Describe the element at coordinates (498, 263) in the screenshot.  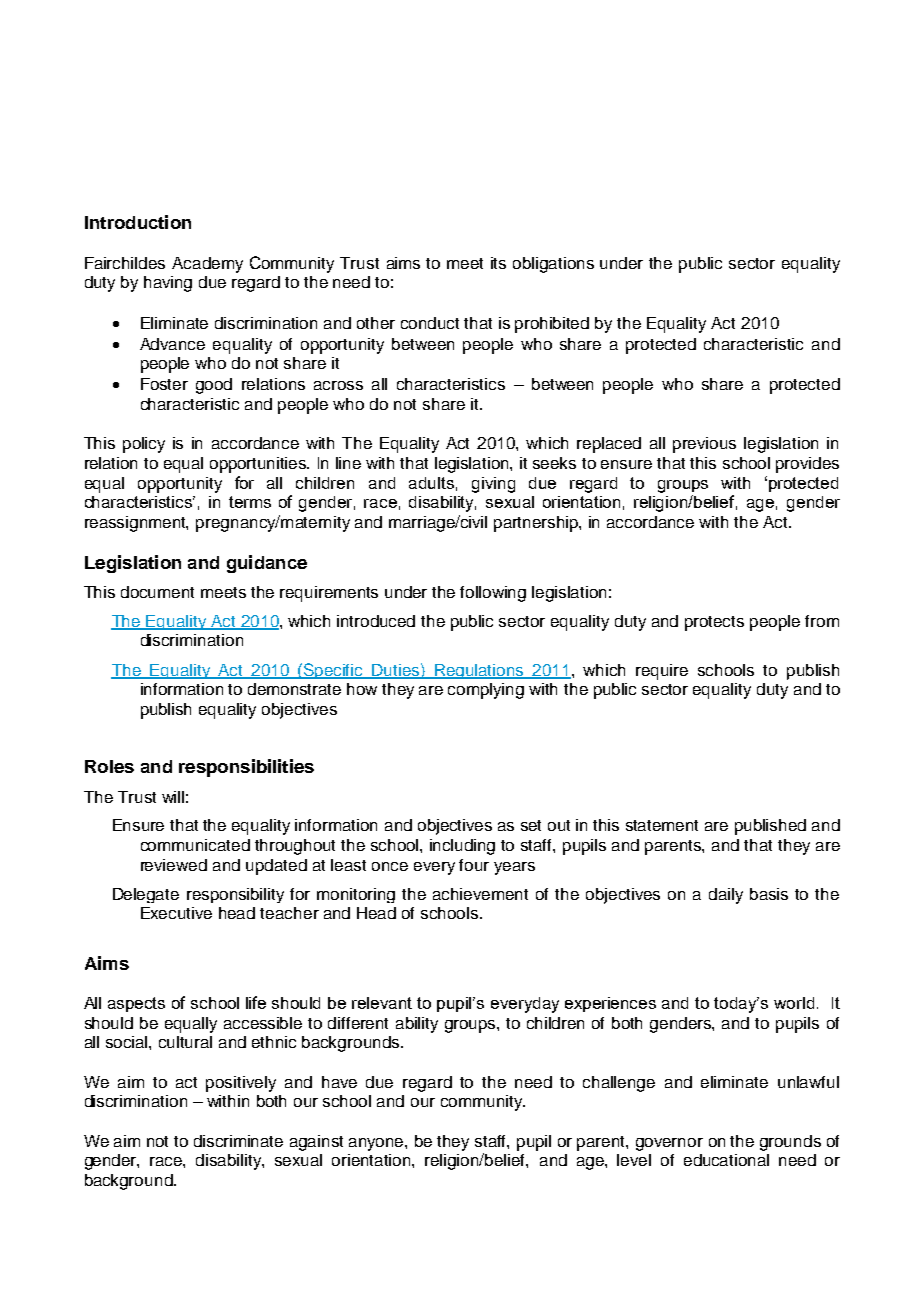
I see `its` at that location.
